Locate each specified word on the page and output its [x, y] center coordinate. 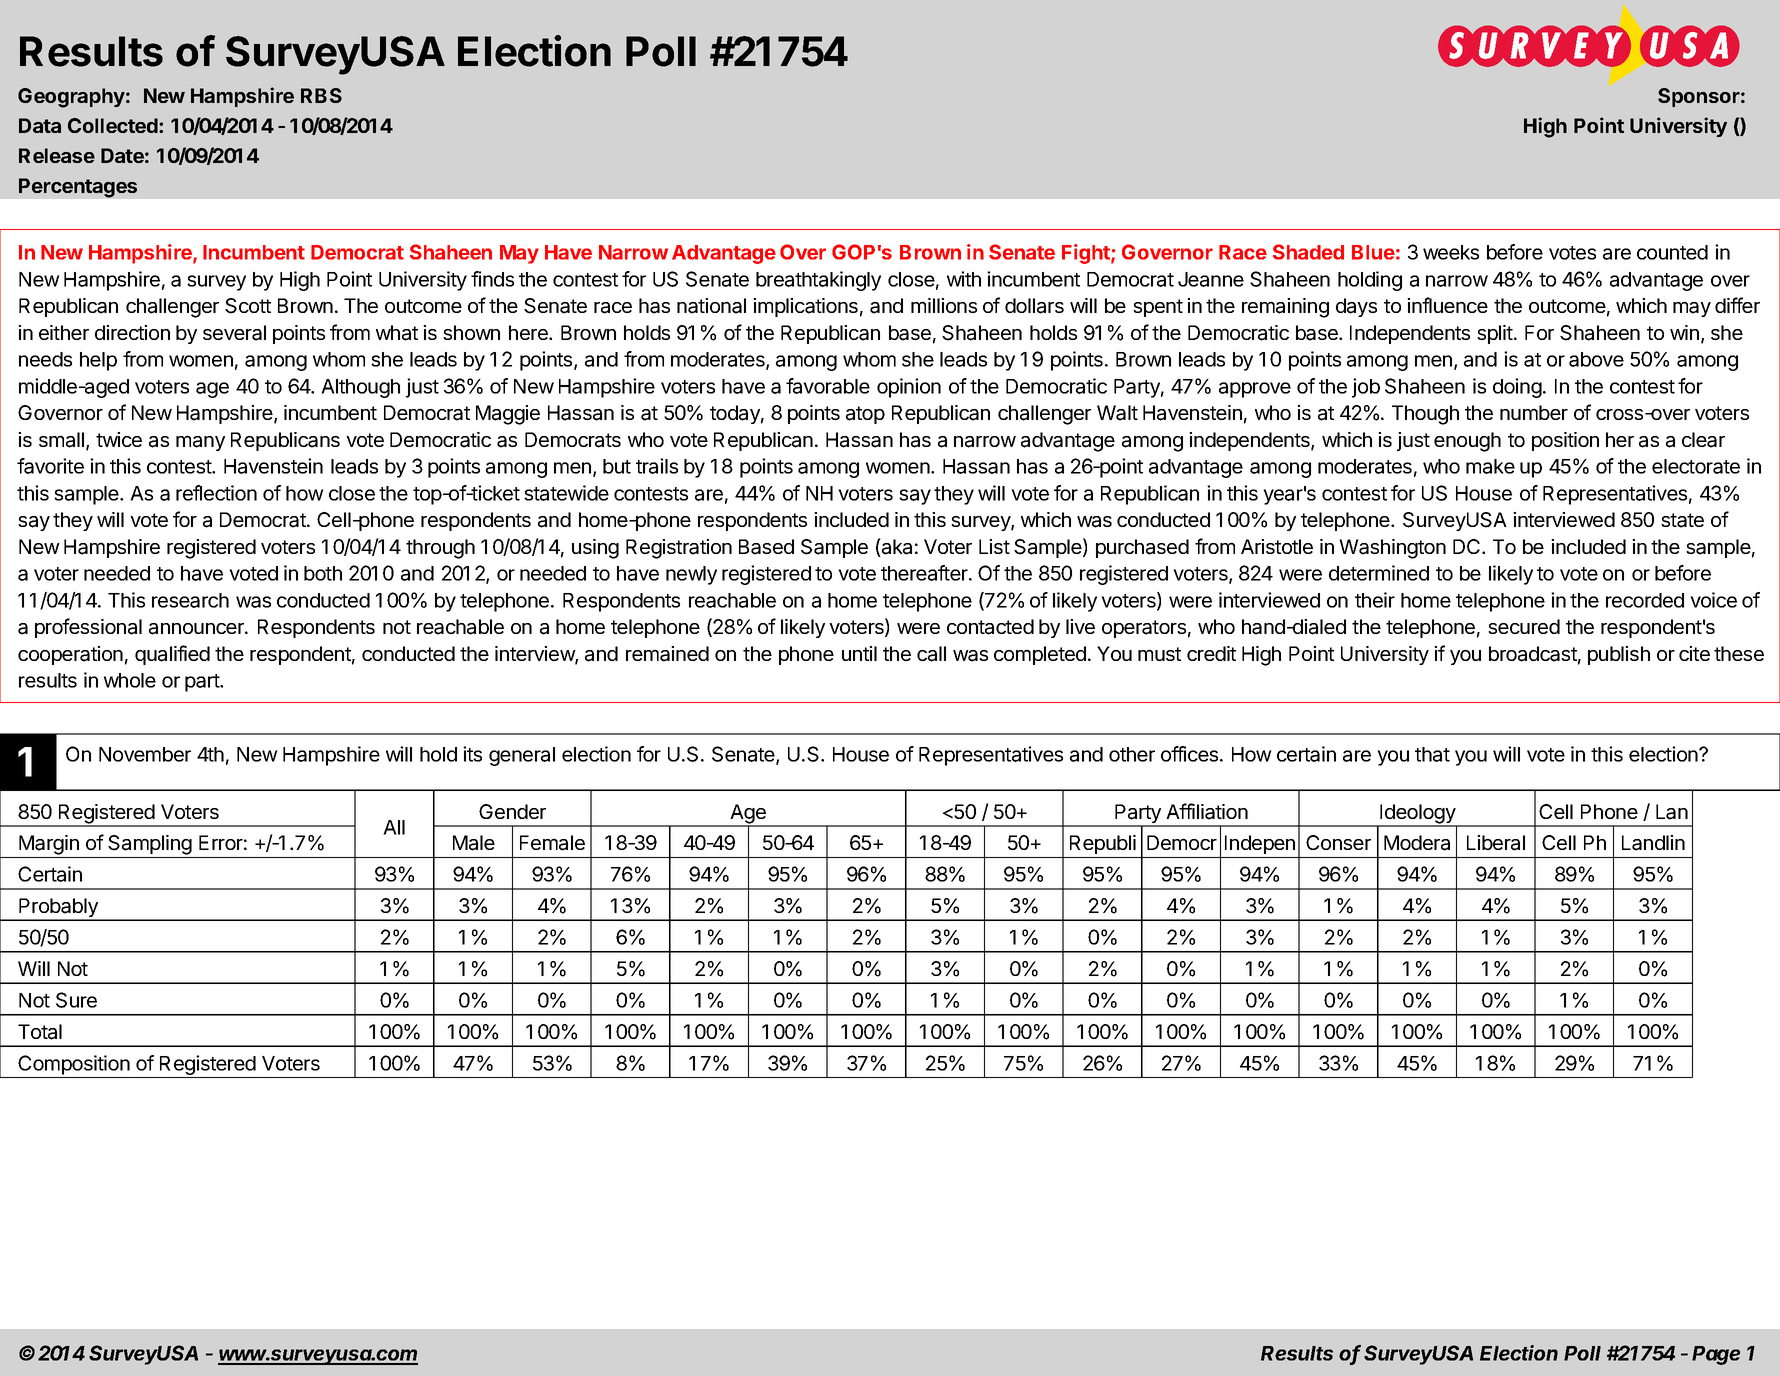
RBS [321, 95]
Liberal [1496, 843]
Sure [76, 1000]
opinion [909, 388]
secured [1524, 626]
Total [40, 1032]
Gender [512, 811]
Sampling [150, 845]
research [190, 600]
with [964, 279]
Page [1716, 1355]
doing [1517, 388]
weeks [1451, 252]
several [234, 333]
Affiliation [1207, 811]
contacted [990, 627]
